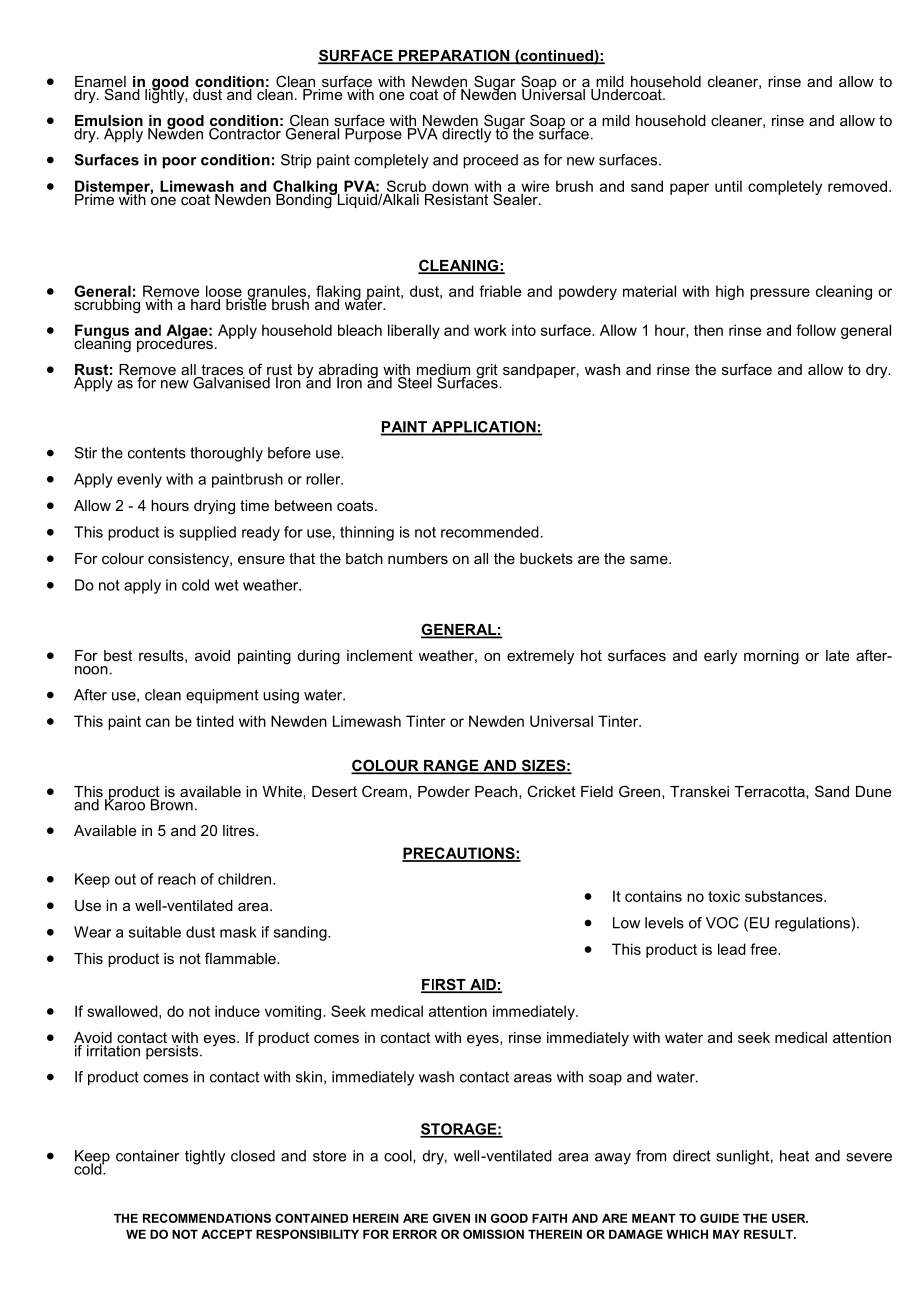 The height and width of the page is (1308, 924). What do you see at coordinates (454, 56) in the page?
I see `PREPARATION` at bounding box center [454, 56].
